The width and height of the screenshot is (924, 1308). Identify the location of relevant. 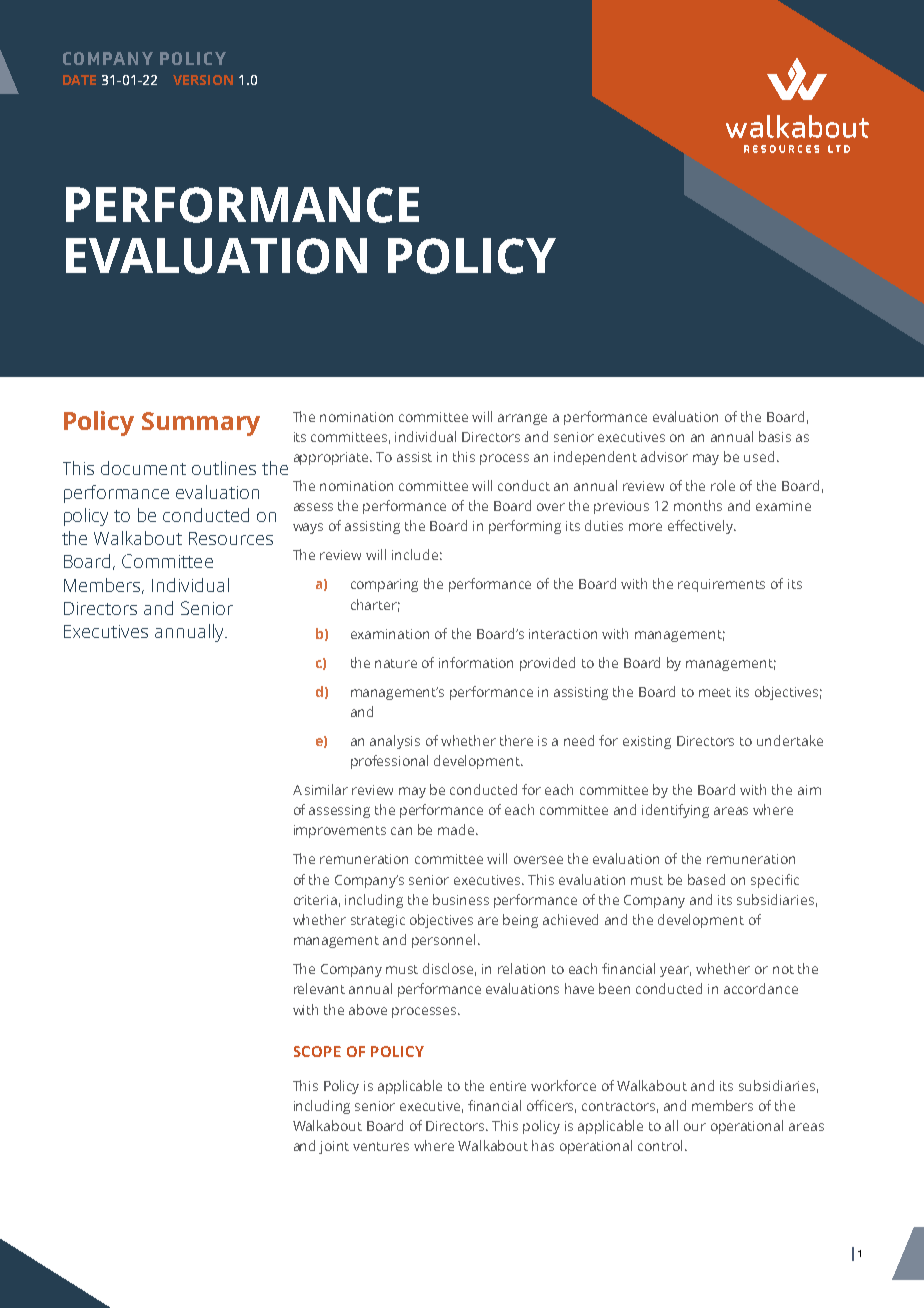
(319, 988).
